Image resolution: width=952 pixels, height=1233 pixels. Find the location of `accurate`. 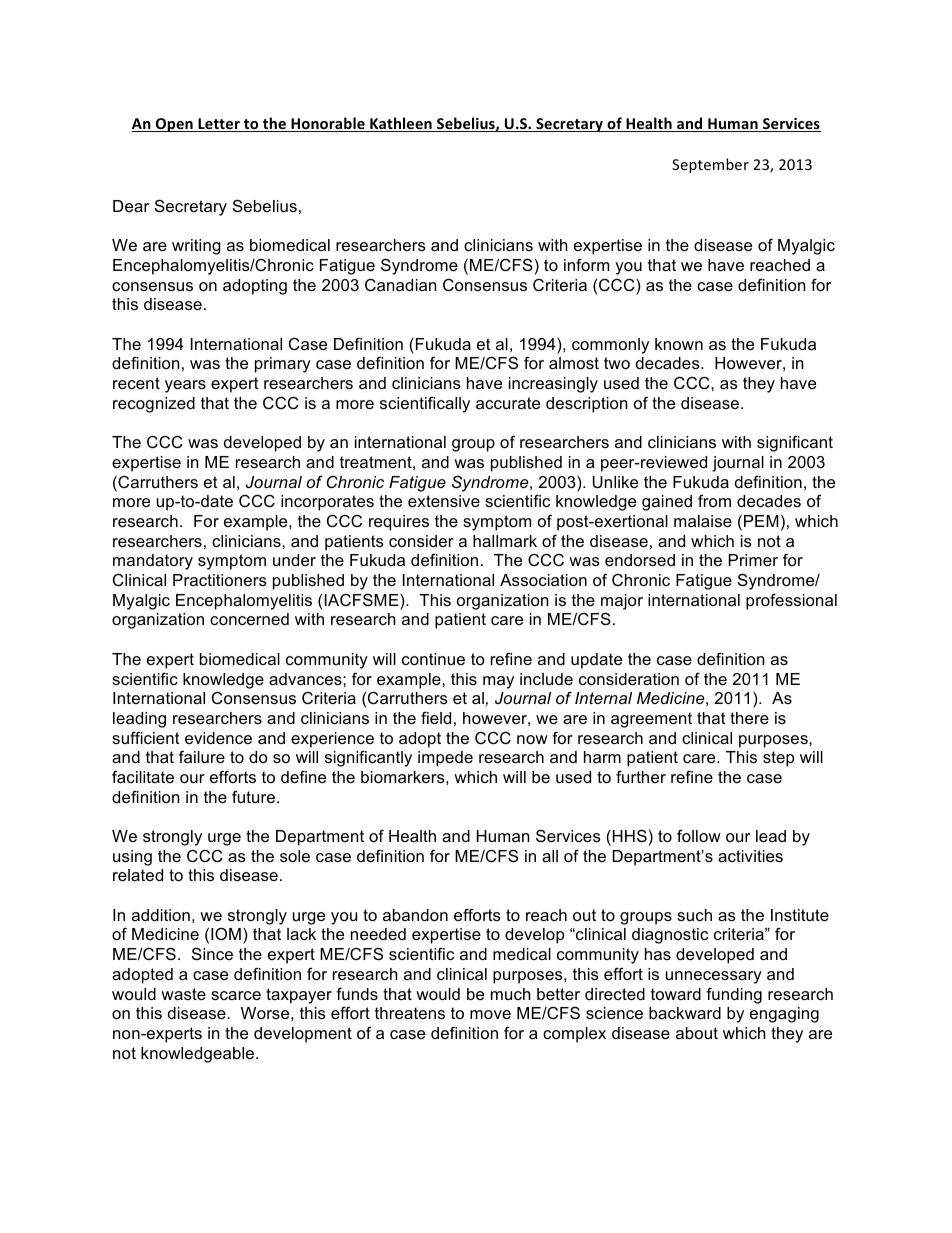

accurate is located at coordinates (508, 403).
